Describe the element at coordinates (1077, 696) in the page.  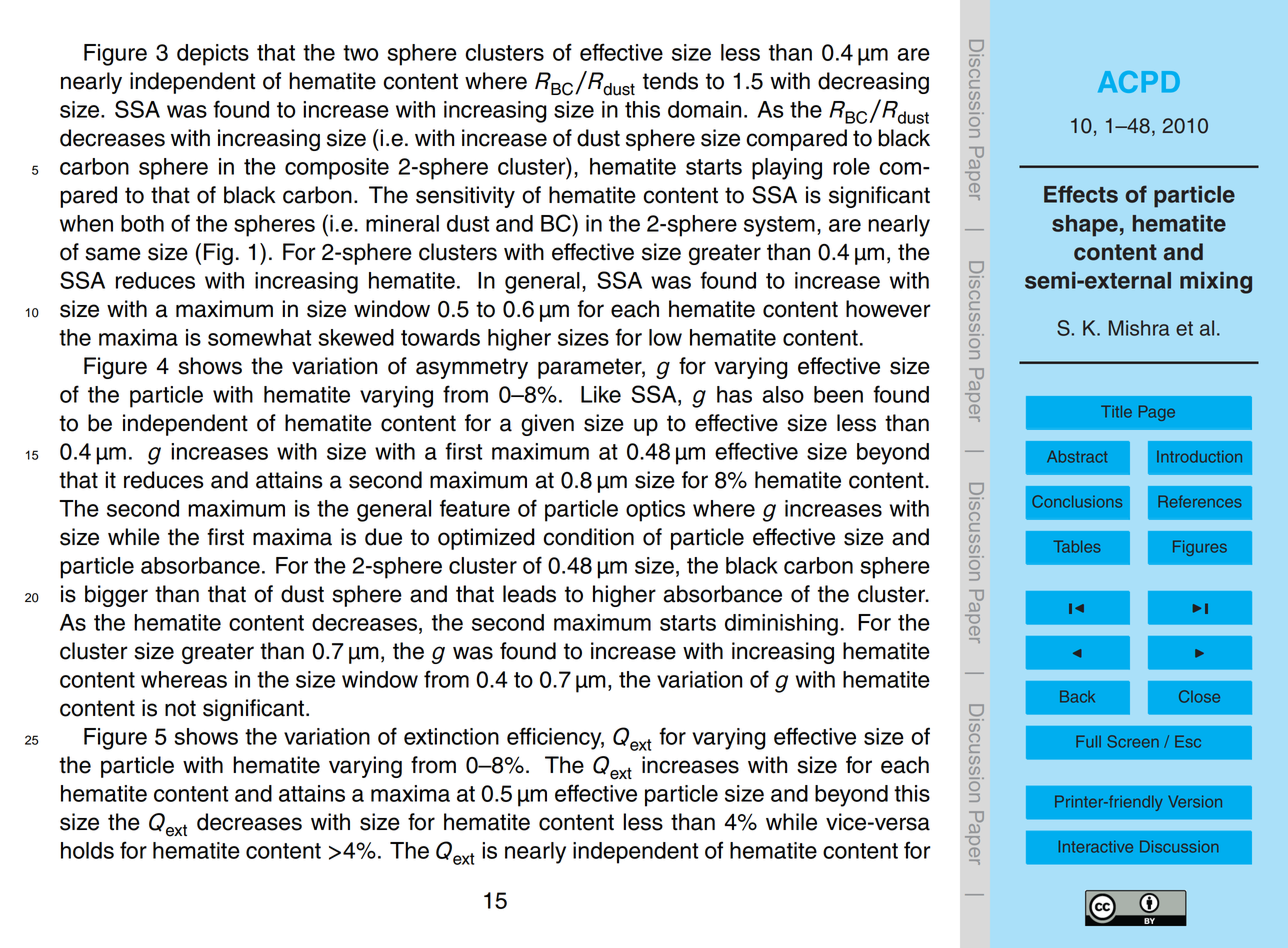
I see `Back` at that location.
